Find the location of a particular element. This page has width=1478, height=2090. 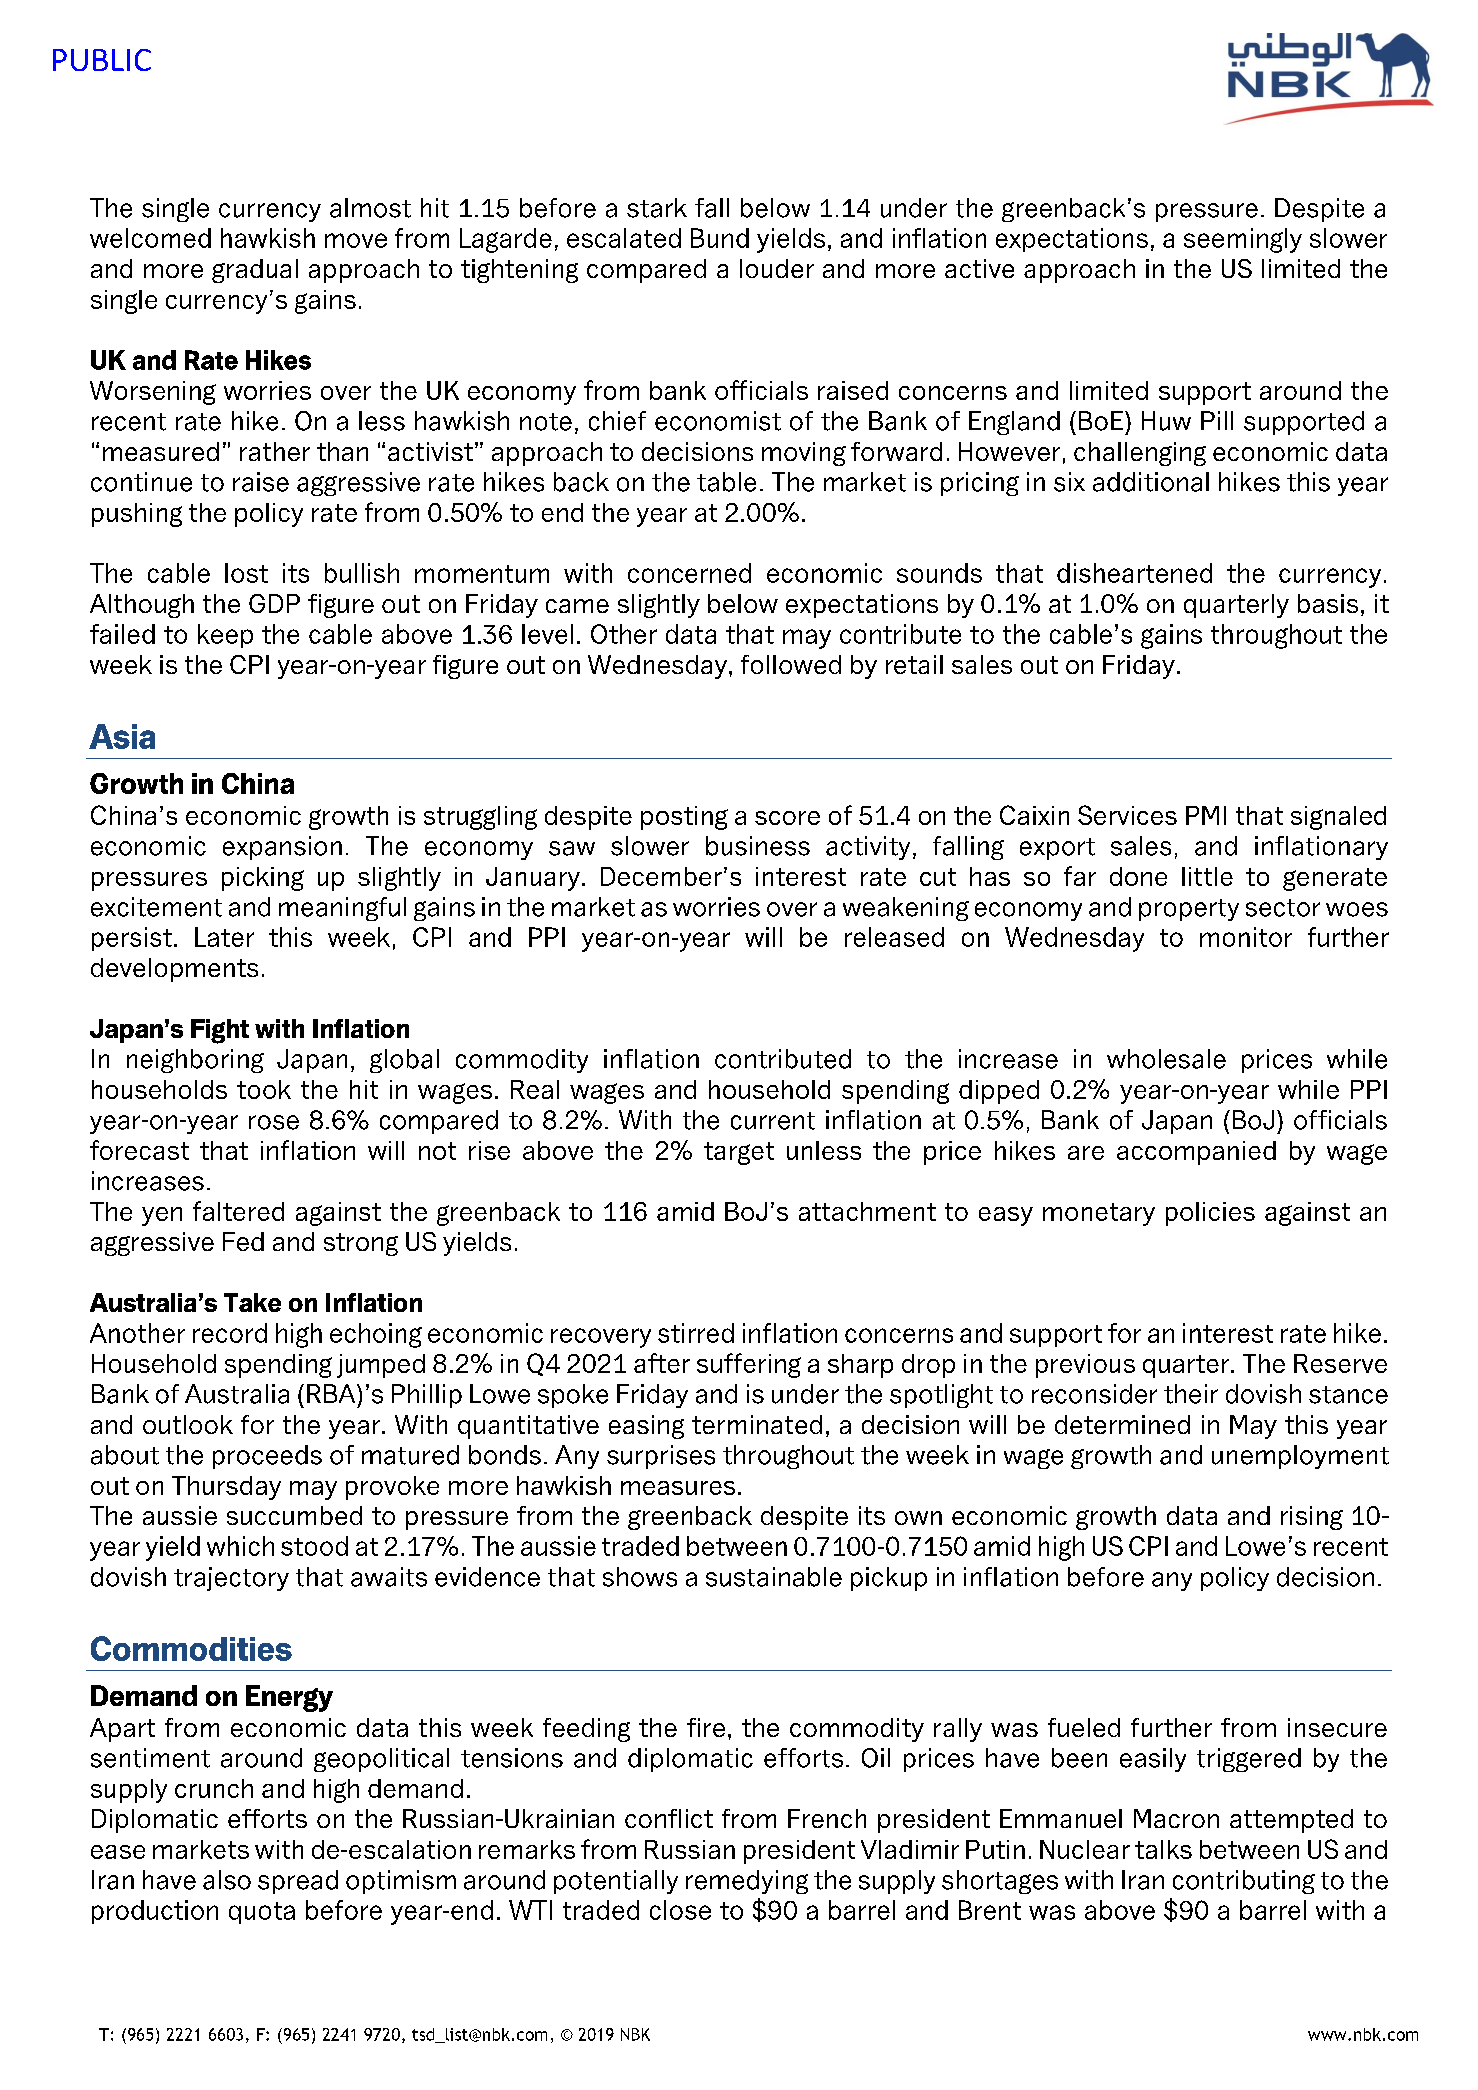

also is located at coordinates (227, 1880).
